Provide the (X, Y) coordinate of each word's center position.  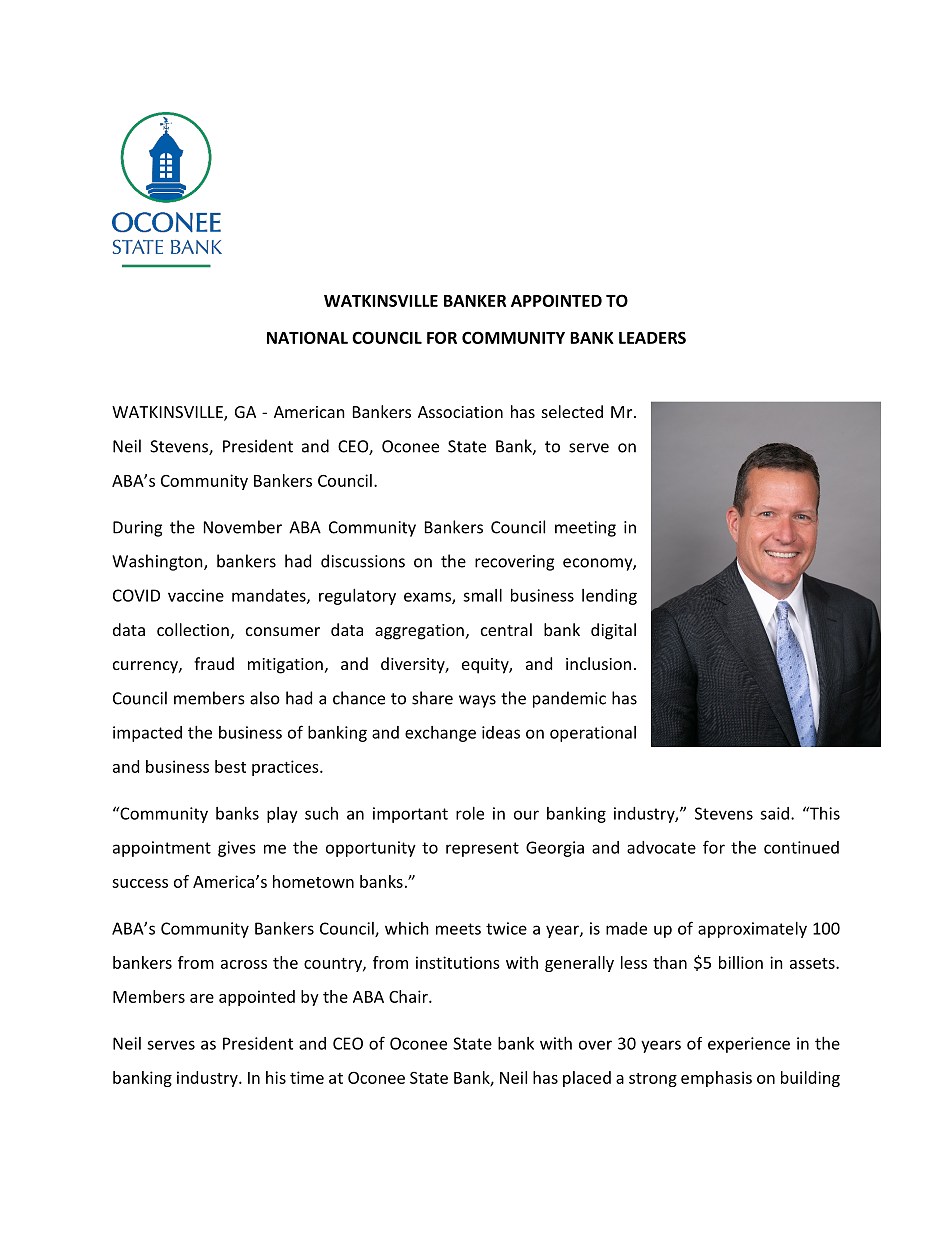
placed (587, 1079)
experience (749, 1045)
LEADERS (652, 337)
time (307, 1077)
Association (460, 412)
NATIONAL (307, 337)
